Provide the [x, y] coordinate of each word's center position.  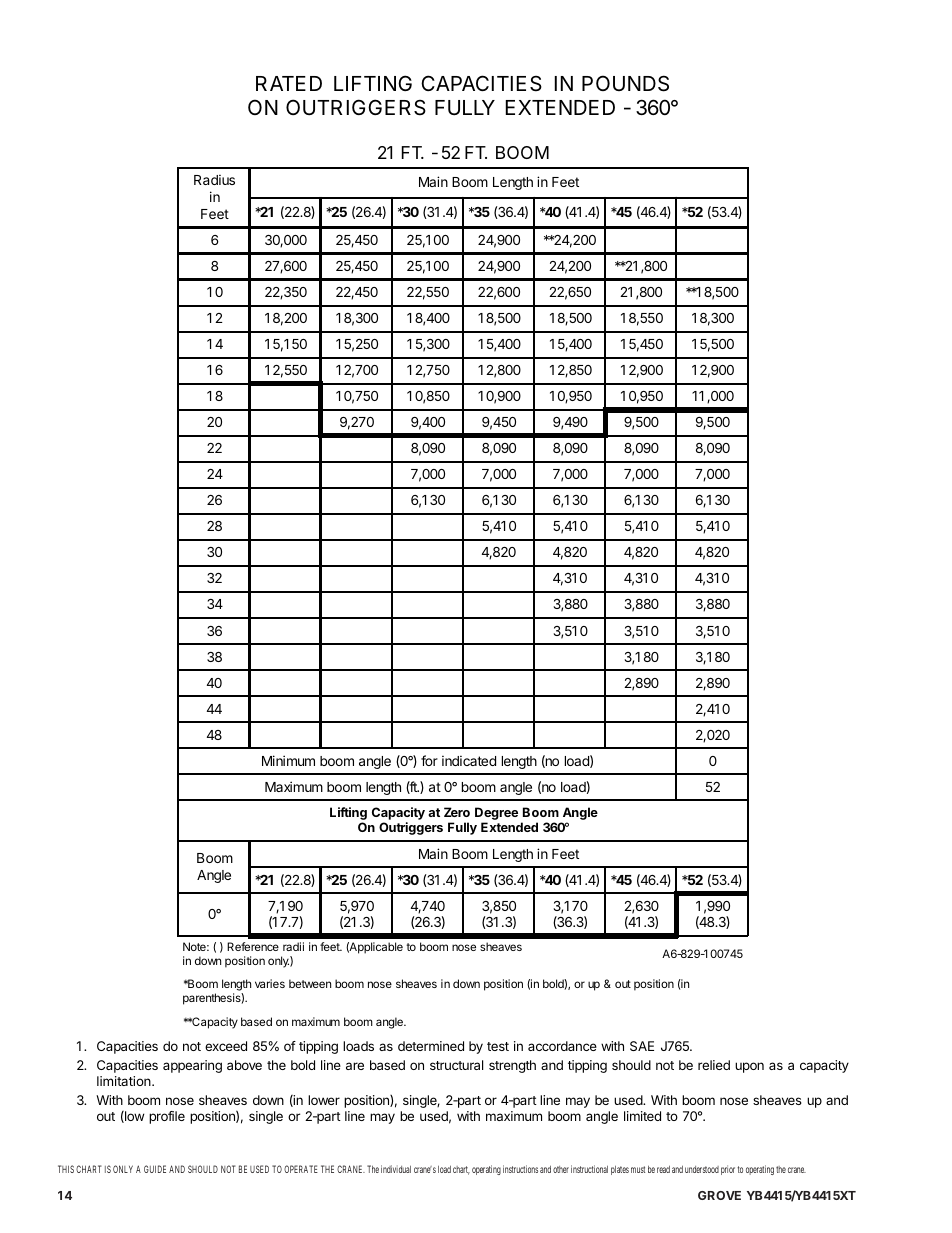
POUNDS [625, 83]
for [429, 760]
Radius [214, 179]
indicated [469, 760]
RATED [289, 83]
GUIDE [155, 1169]
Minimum [288, 760]
